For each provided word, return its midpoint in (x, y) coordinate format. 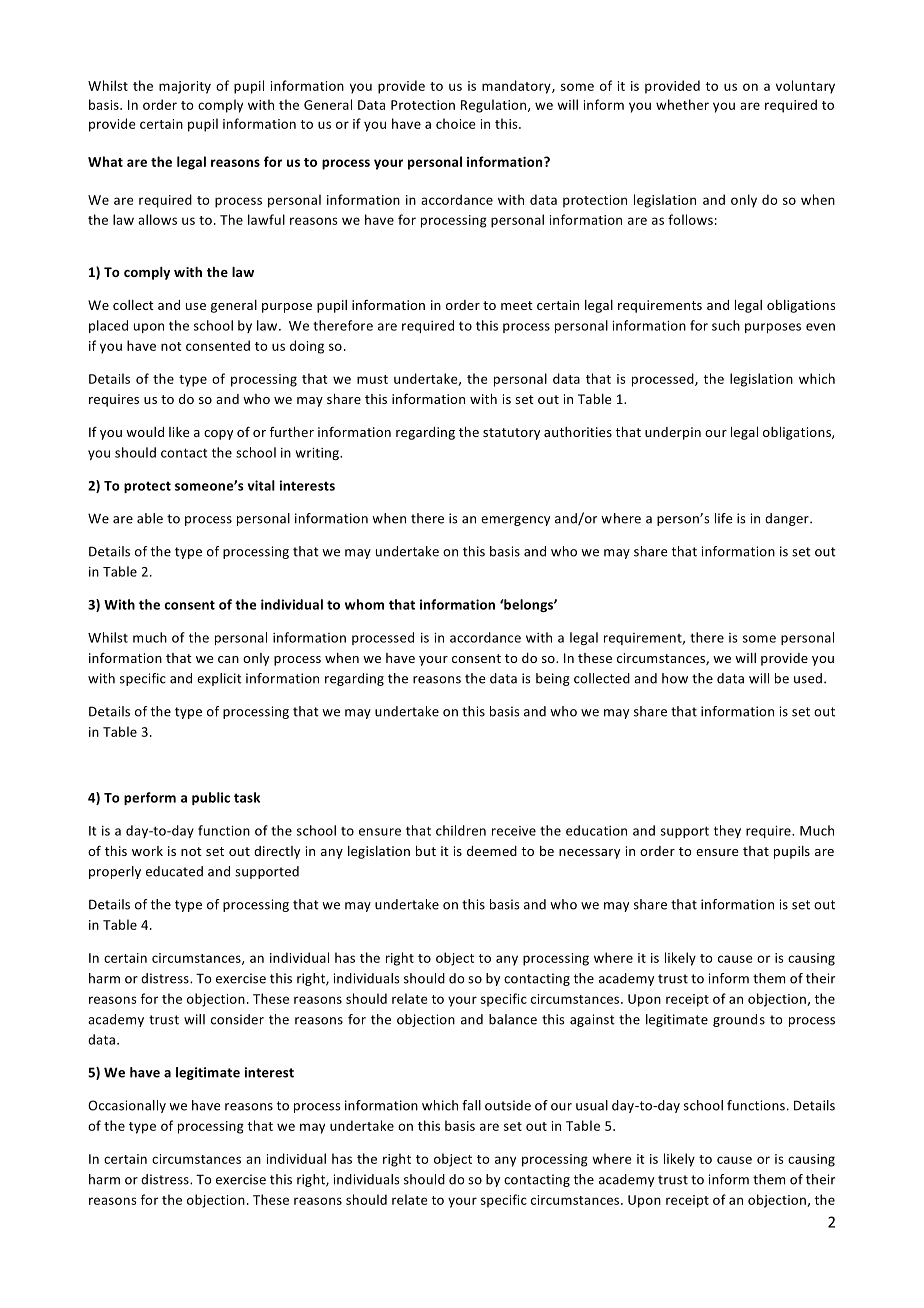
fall (471, 1105)
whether (682, 104)
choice (456, 123)
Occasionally (127, 1106)
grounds (739, 1020)
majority (185, 87)
